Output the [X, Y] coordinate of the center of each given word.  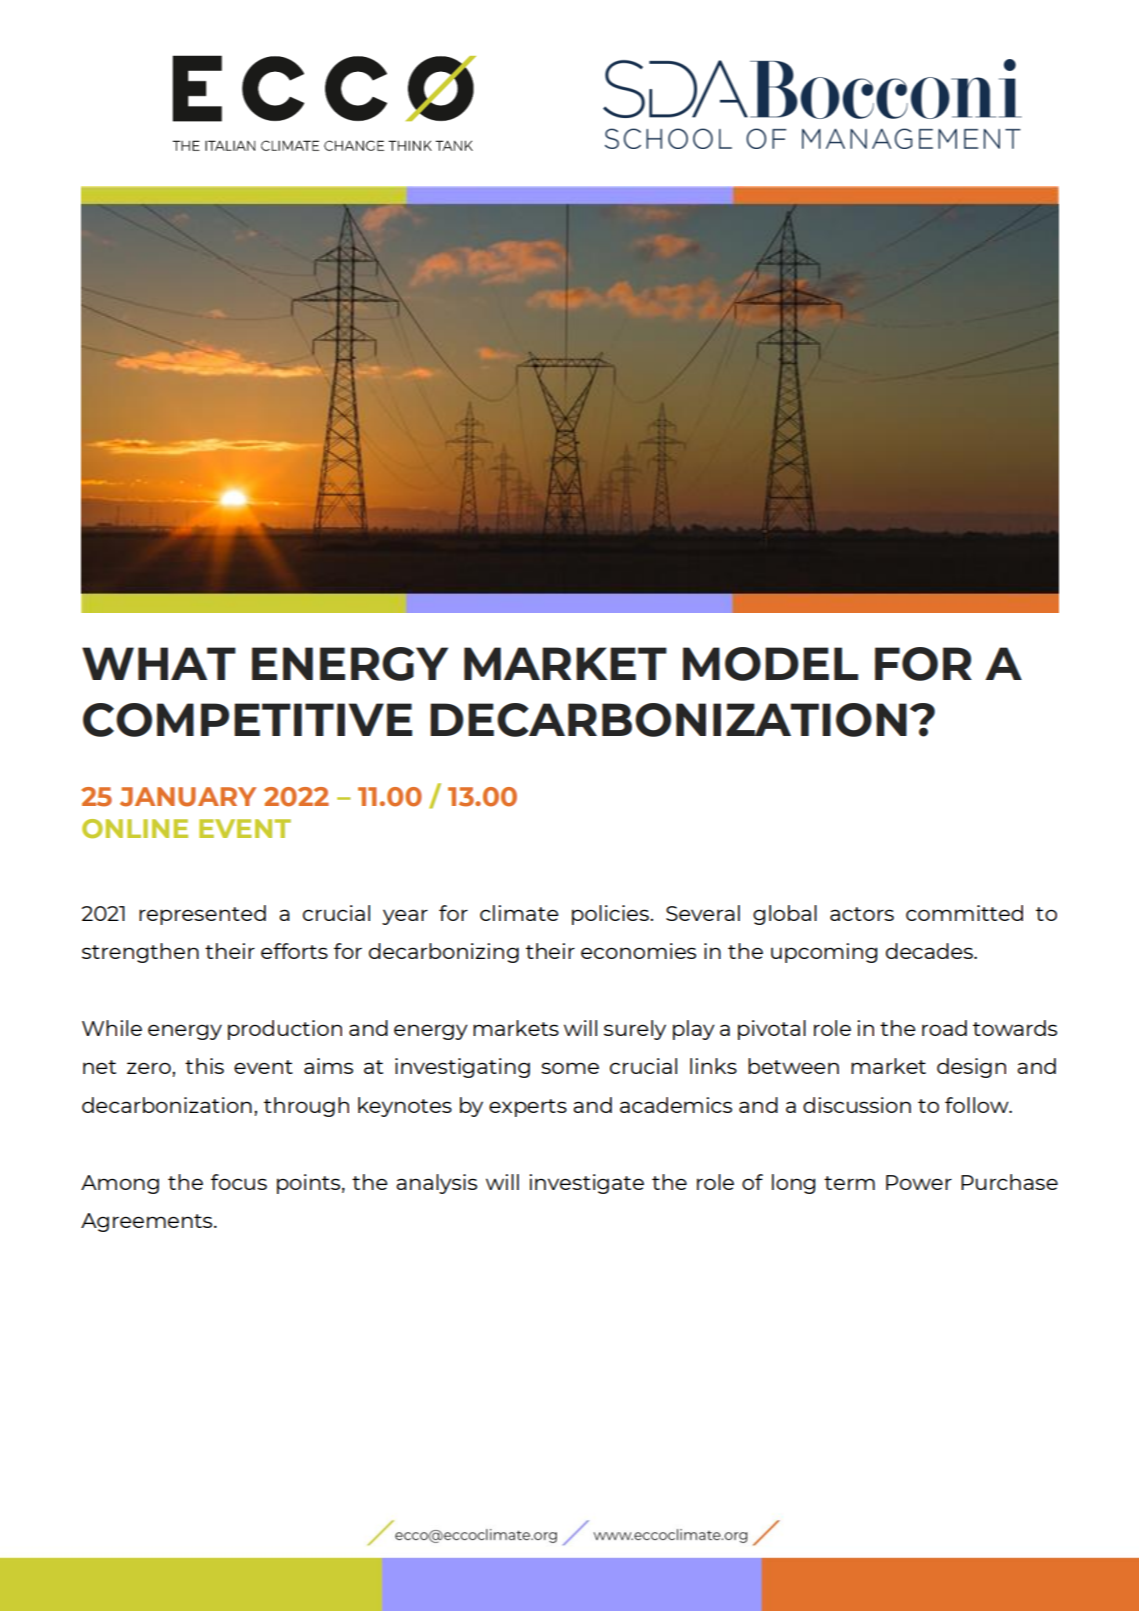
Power [919, 1182]
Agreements [148, 1222]
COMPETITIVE [247, 720]
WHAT [159, 663]
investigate [586, 1184]
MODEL [770, 664]
